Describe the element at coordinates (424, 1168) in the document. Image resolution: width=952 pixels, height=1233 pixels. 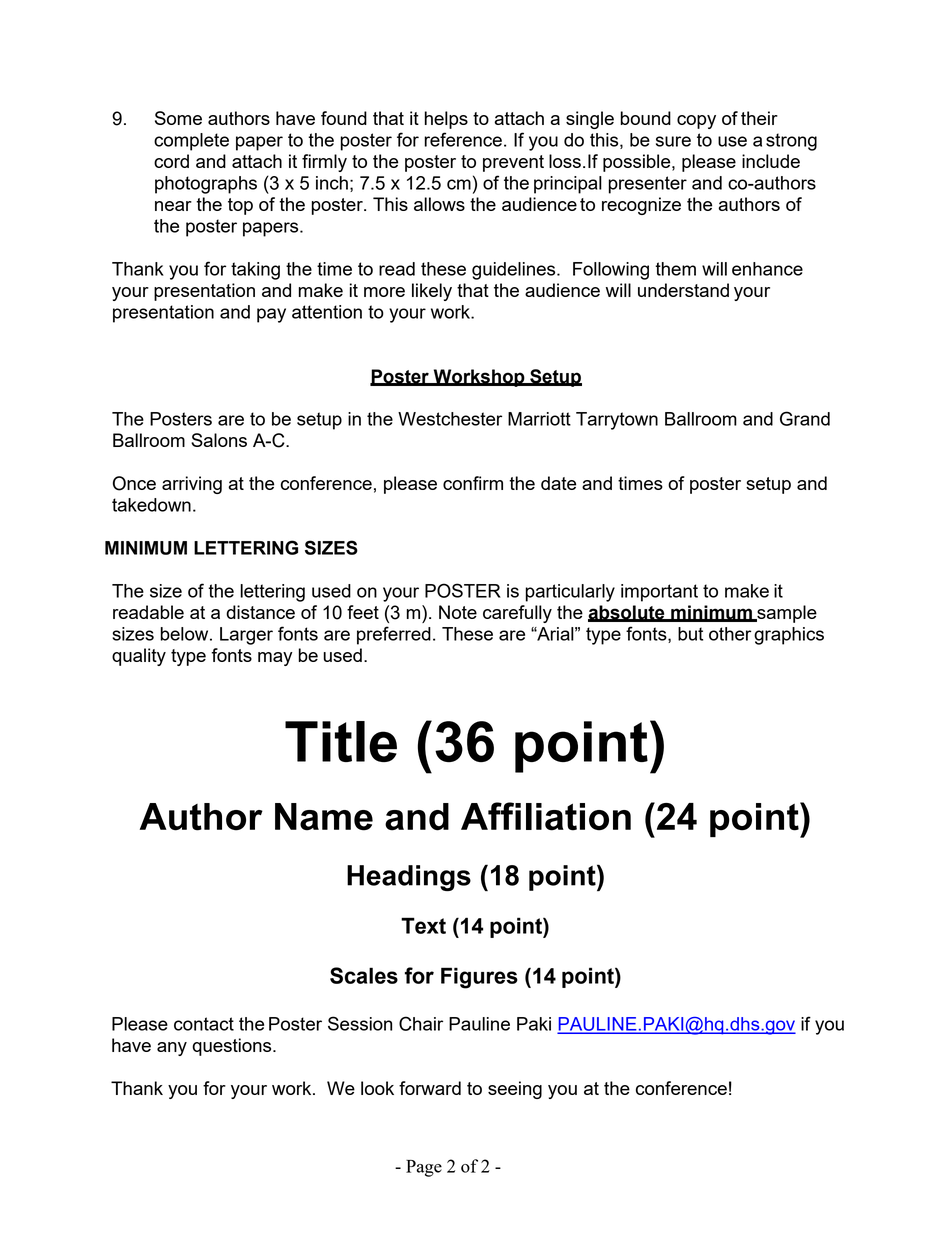
I see `Page` at that location.
